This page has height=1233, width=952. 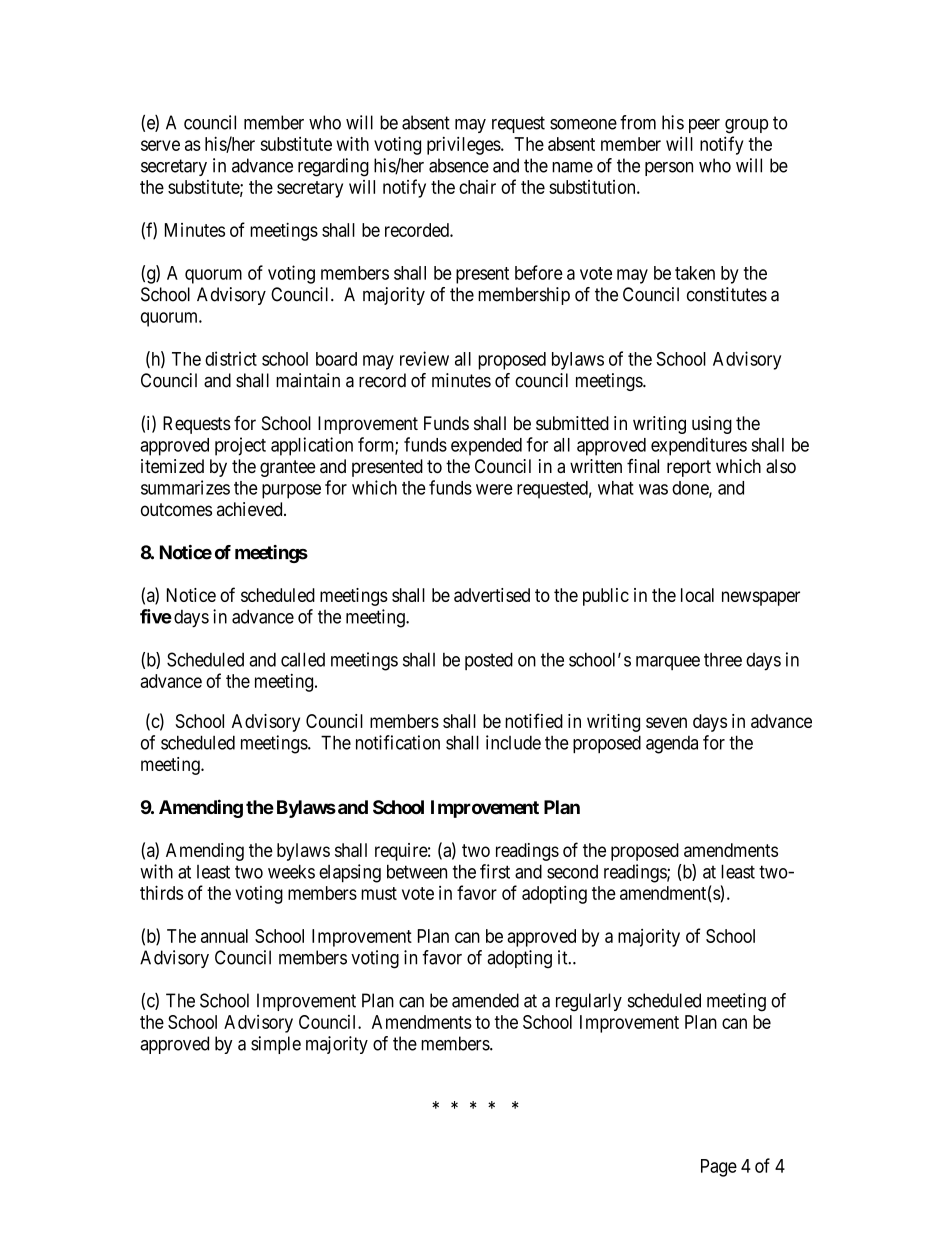 I want to click on privileges, so click(x=464, y=145).
